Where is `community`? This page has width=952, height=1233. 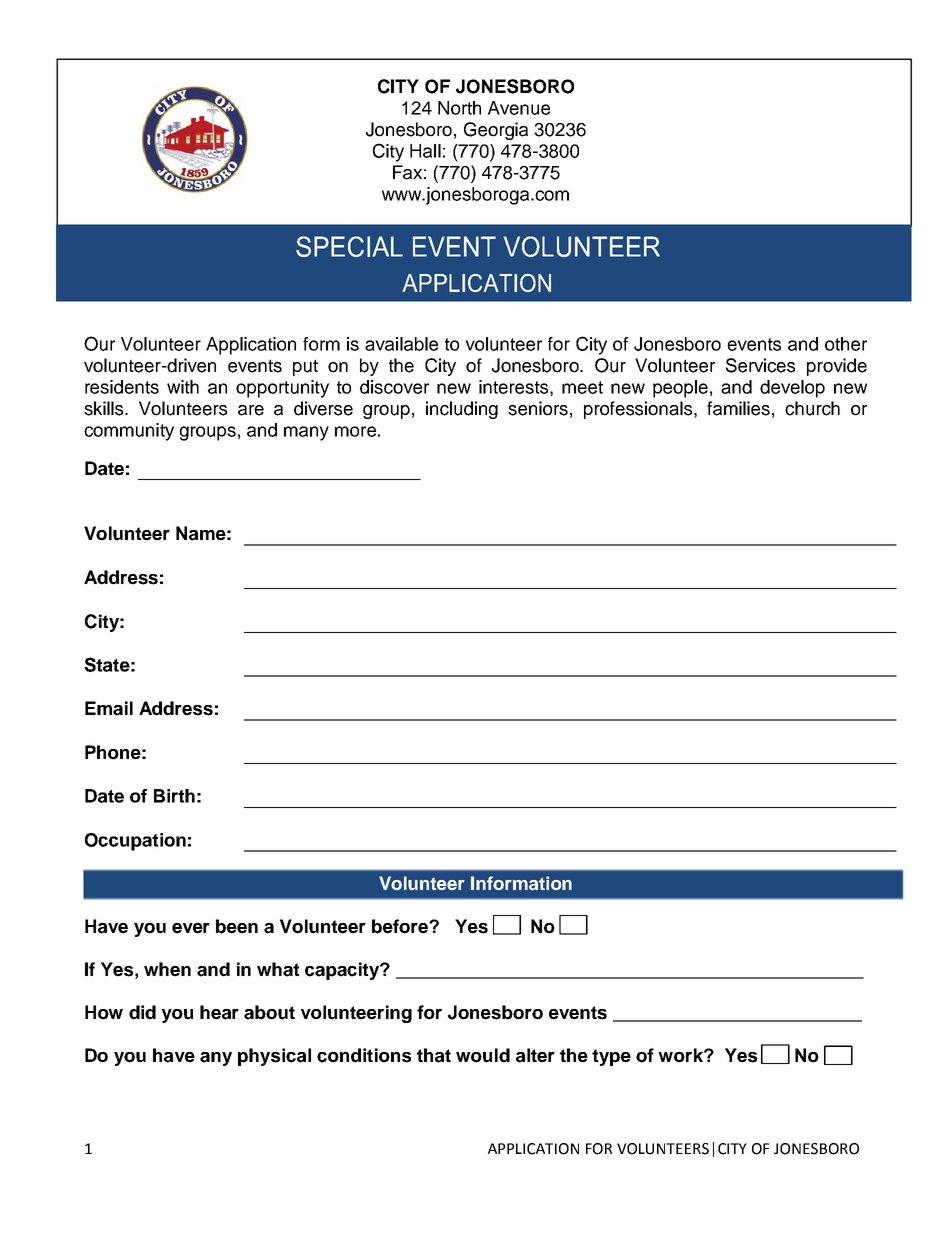
community is located at coordinates (129, 432).
